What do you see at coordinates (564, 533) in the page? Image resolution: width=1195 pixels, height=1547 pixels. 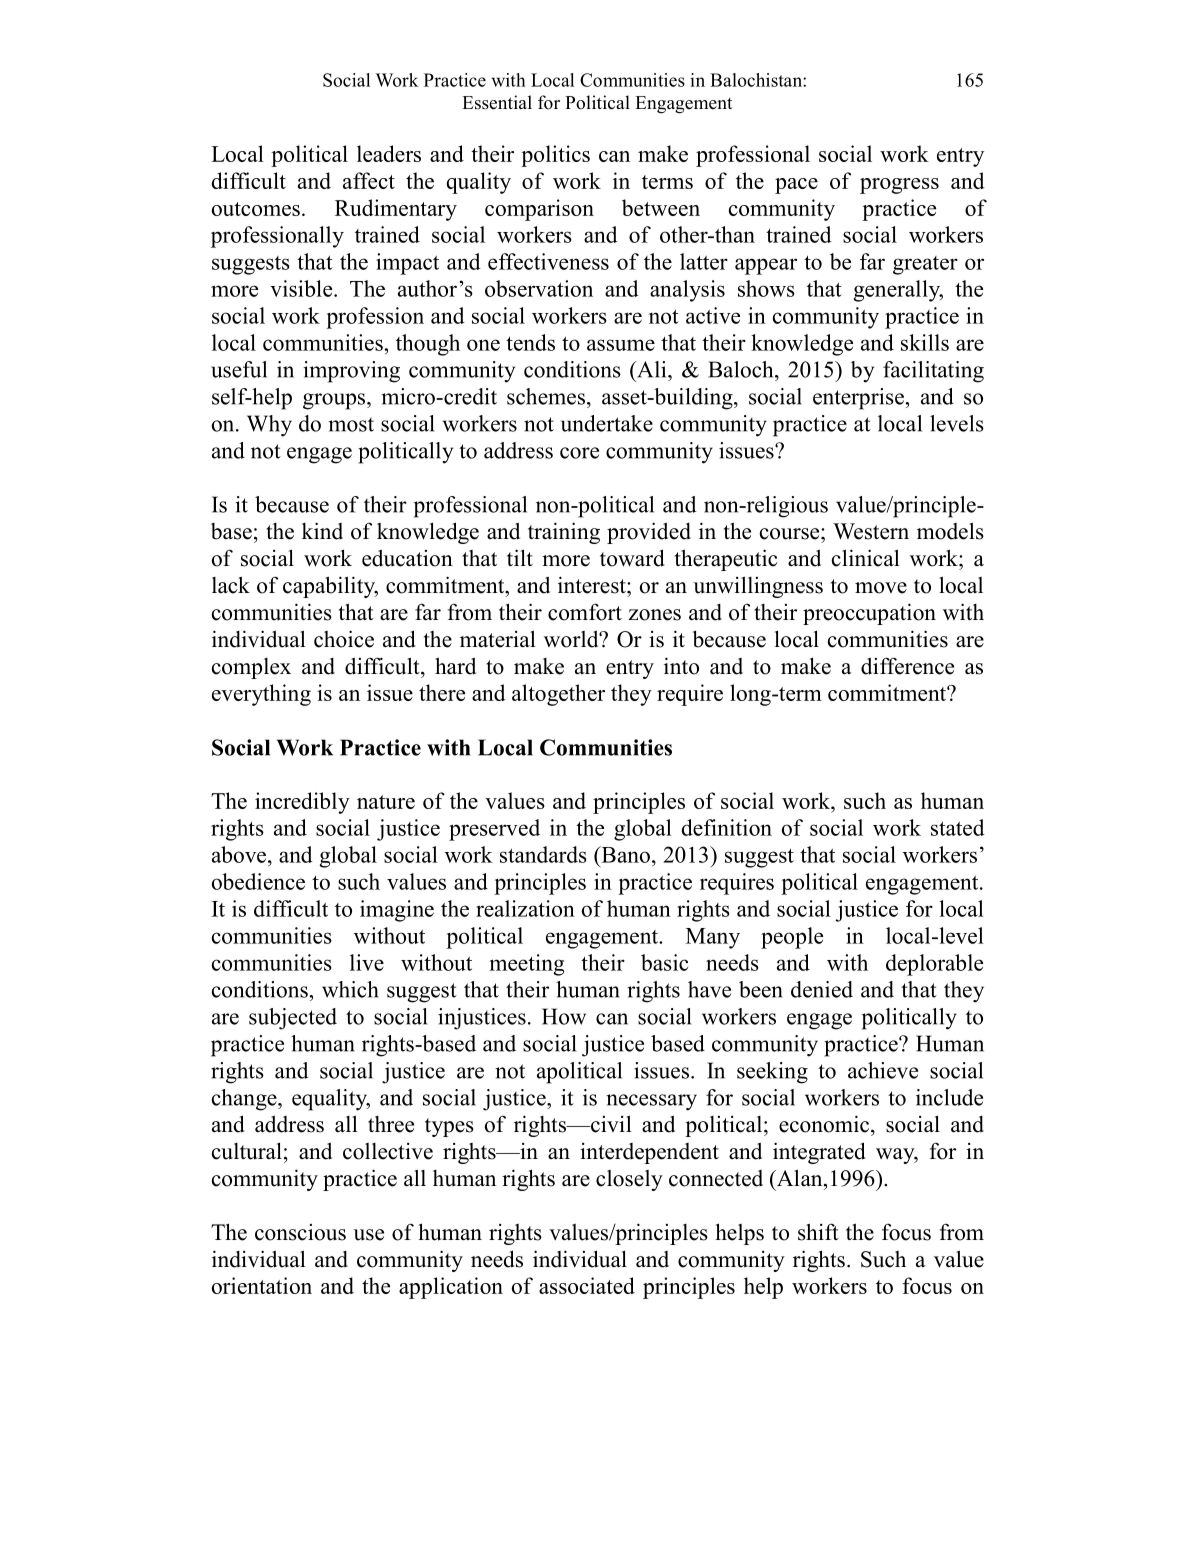 I see `training` at bounding box center [564, 533].
